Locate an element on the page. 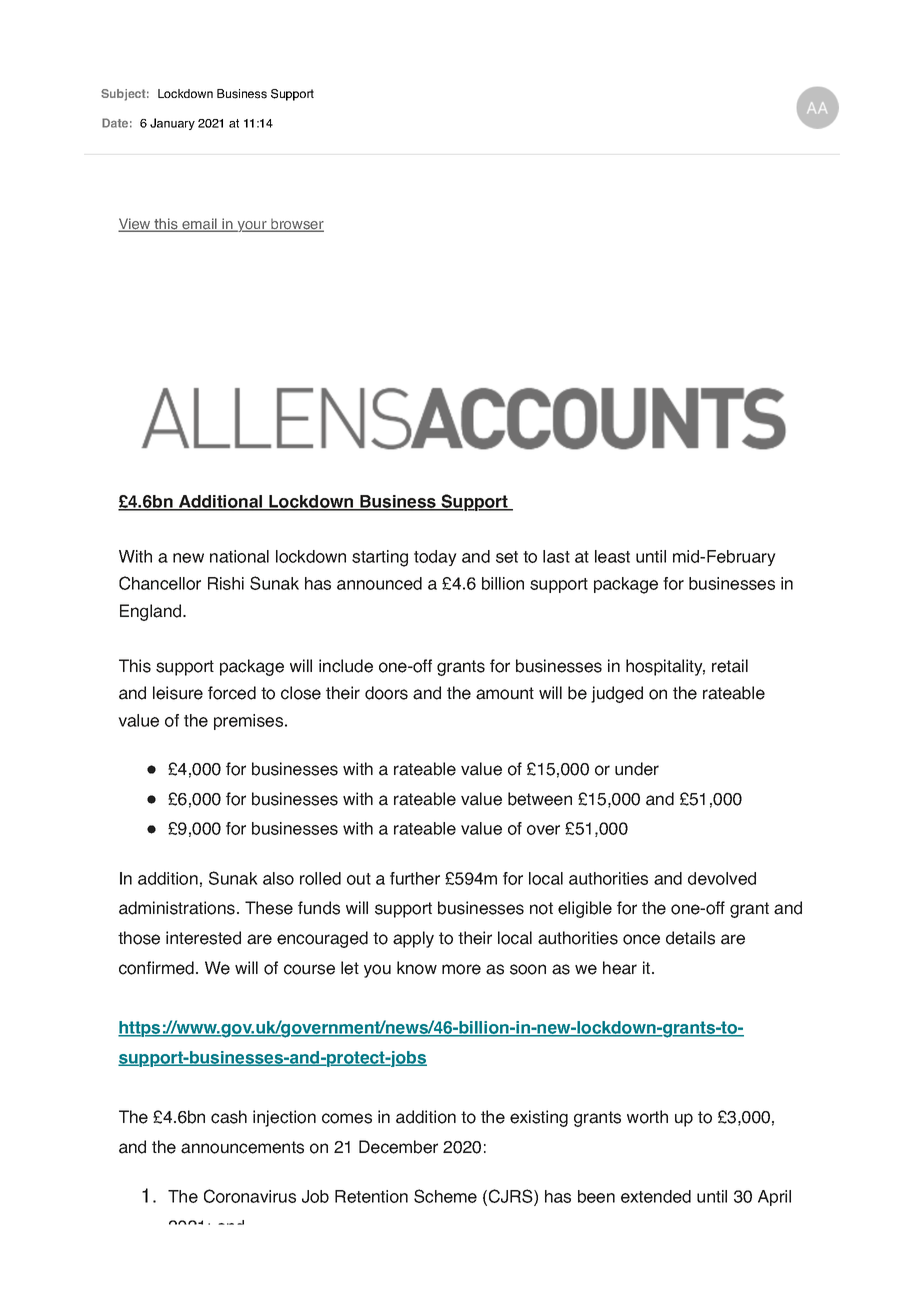 The height and width of the page is (1308, 924). your is located at coordinates (252, 226).
